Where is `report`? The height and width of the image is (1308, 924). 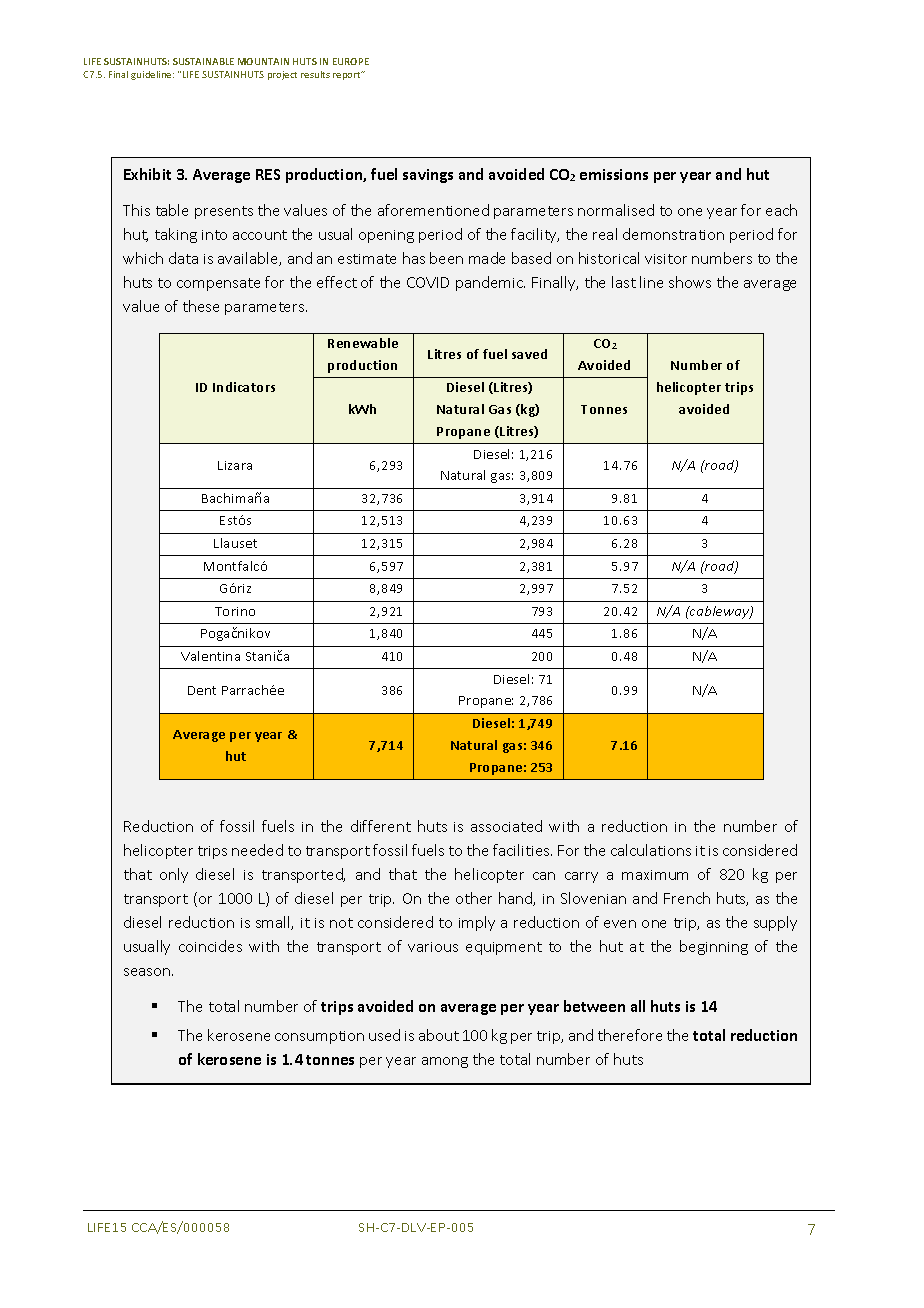 report is located at coordinates (348, 75).
